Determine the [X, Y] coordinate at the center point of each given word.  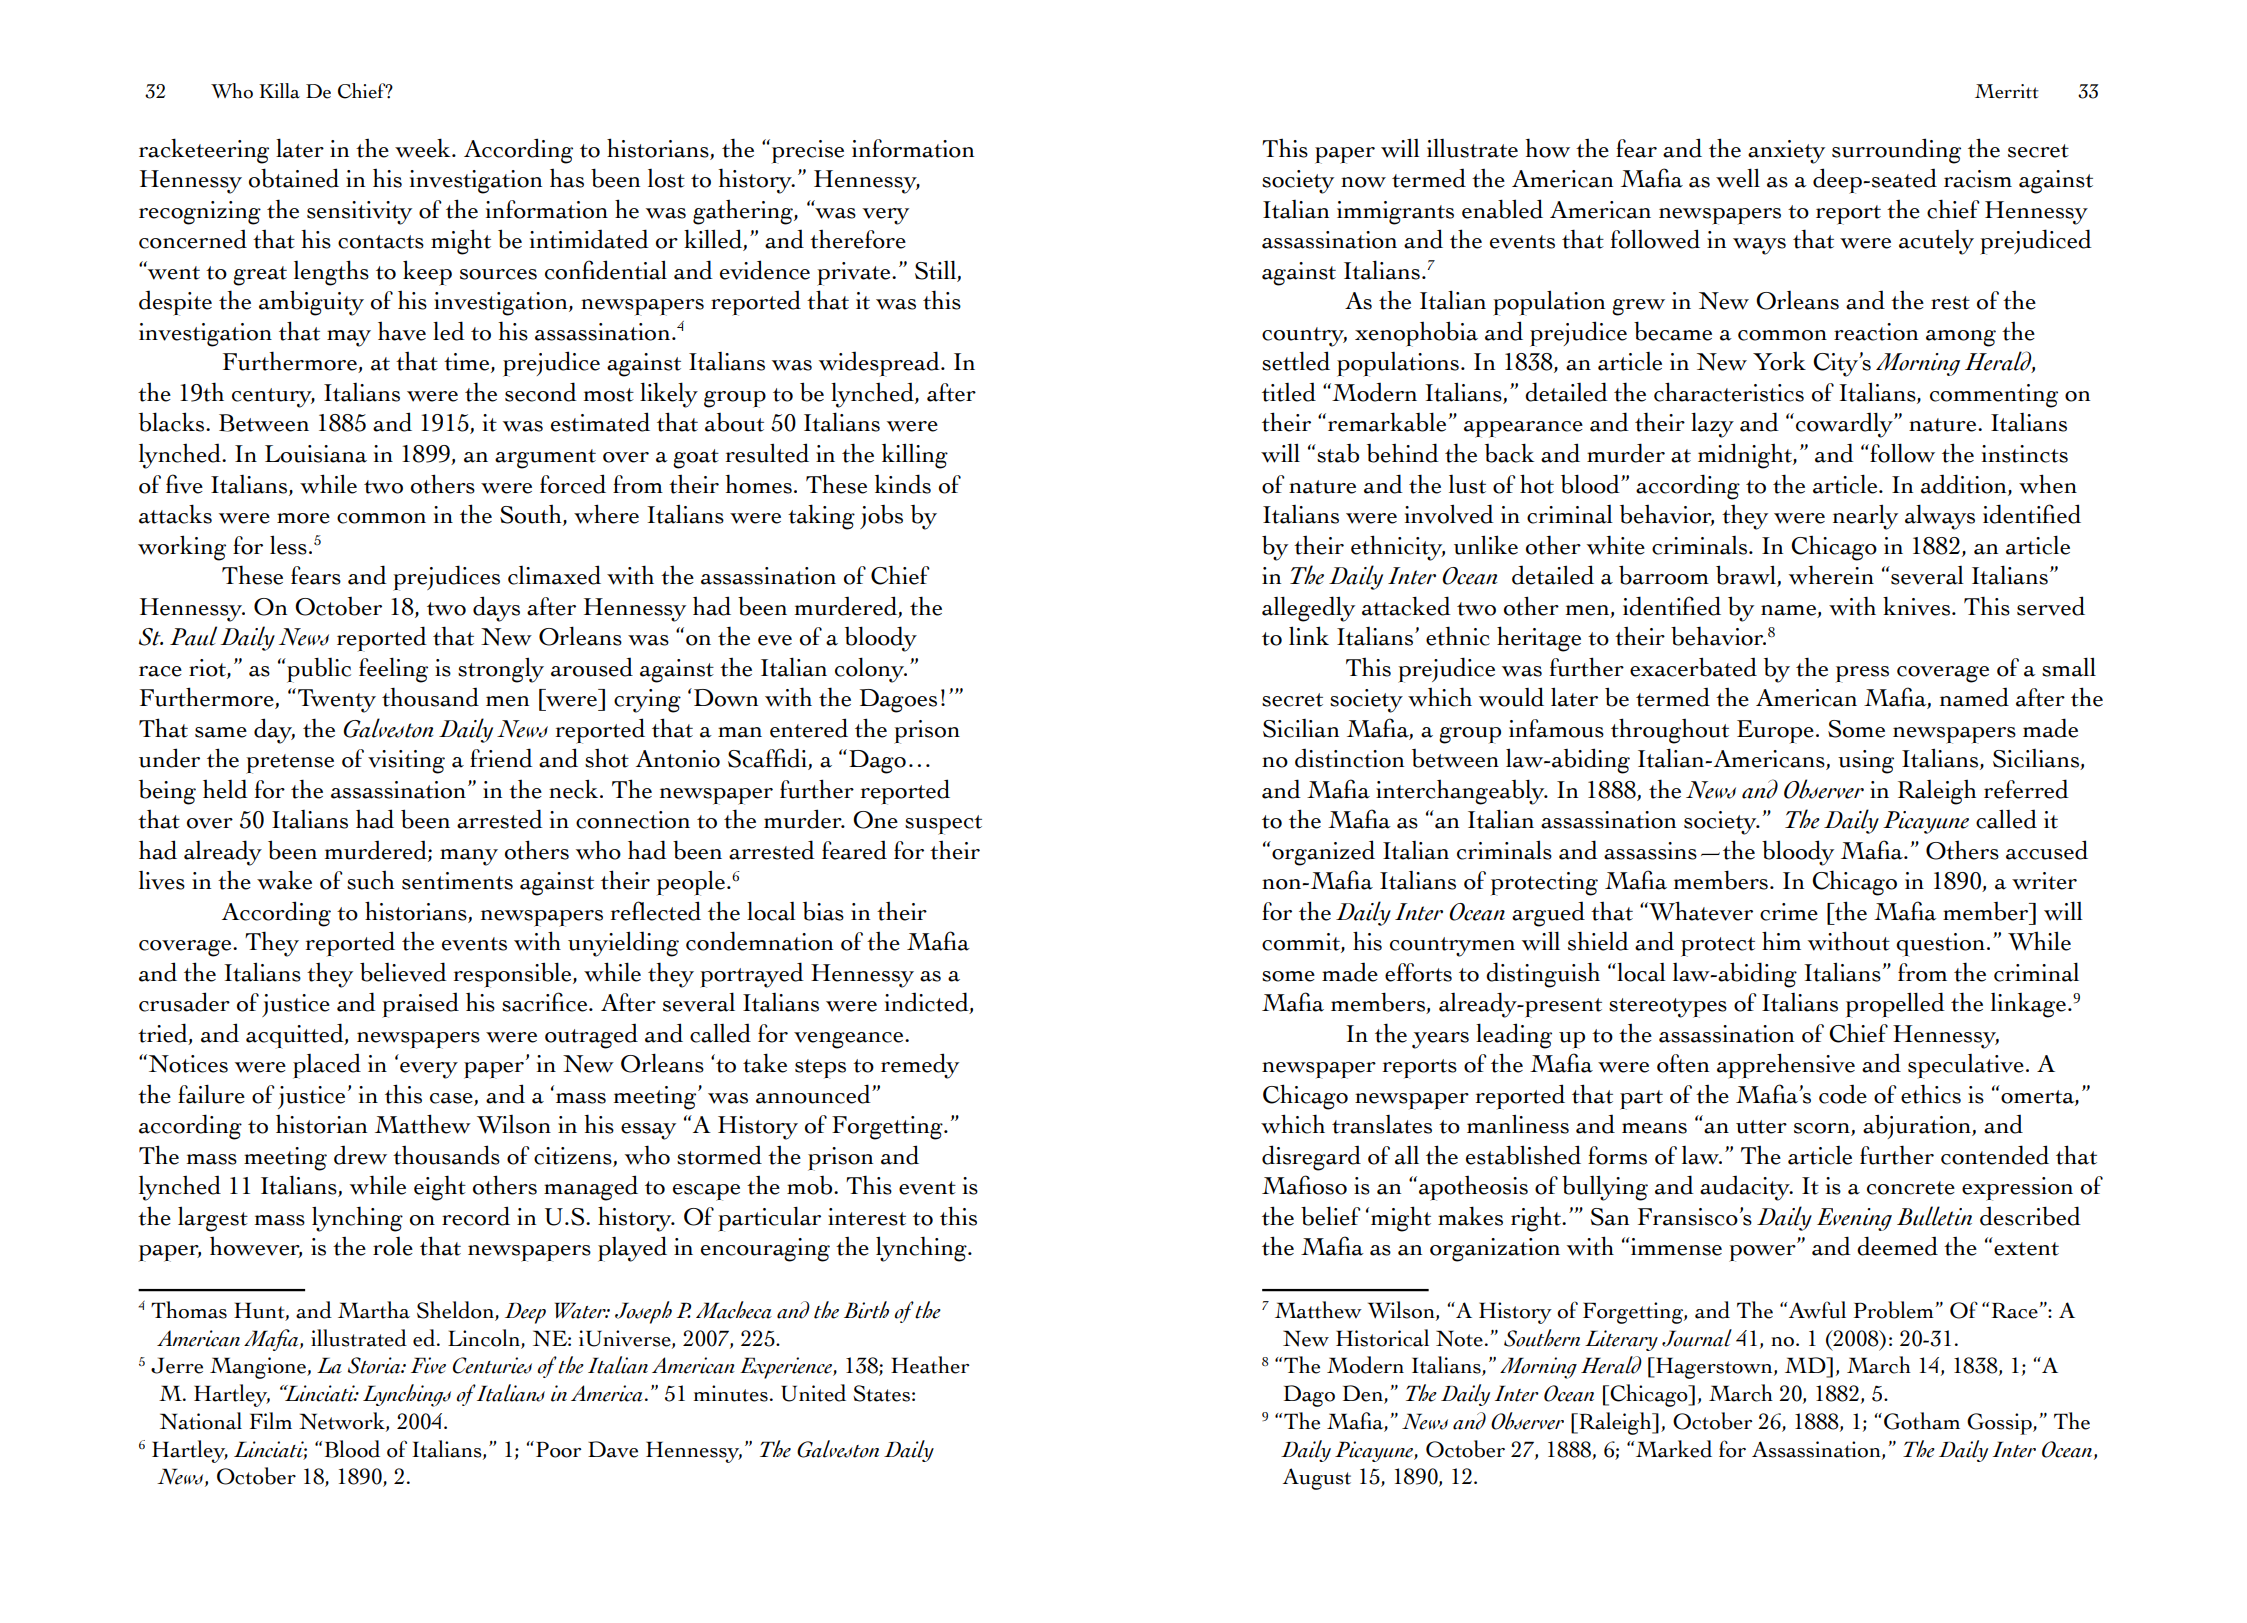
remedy [920, 1066]
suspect [943, 825]
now [1363, 182]
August [1317, 1479]
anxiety [1786, 152]
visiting [406, 762]
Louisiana [316, 454]
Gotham [1922, 1421]
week [424, 148]
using [1866, 762]
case [452, 1099]
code [1843, 1094]
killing [915, 456]
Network [343, 1422]
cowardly [1845, 425]
